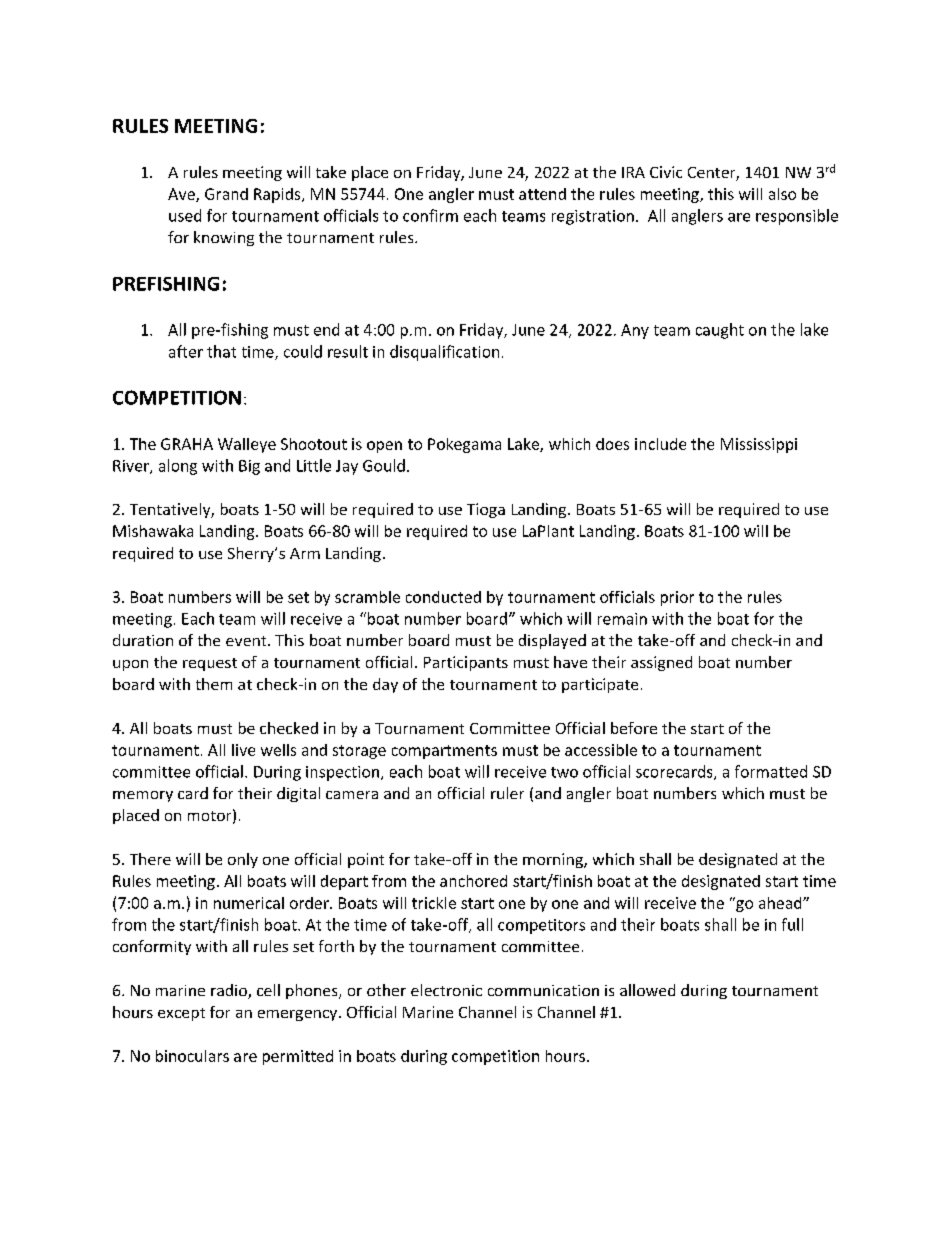  I want to click on Civic, so click(666, 172).
